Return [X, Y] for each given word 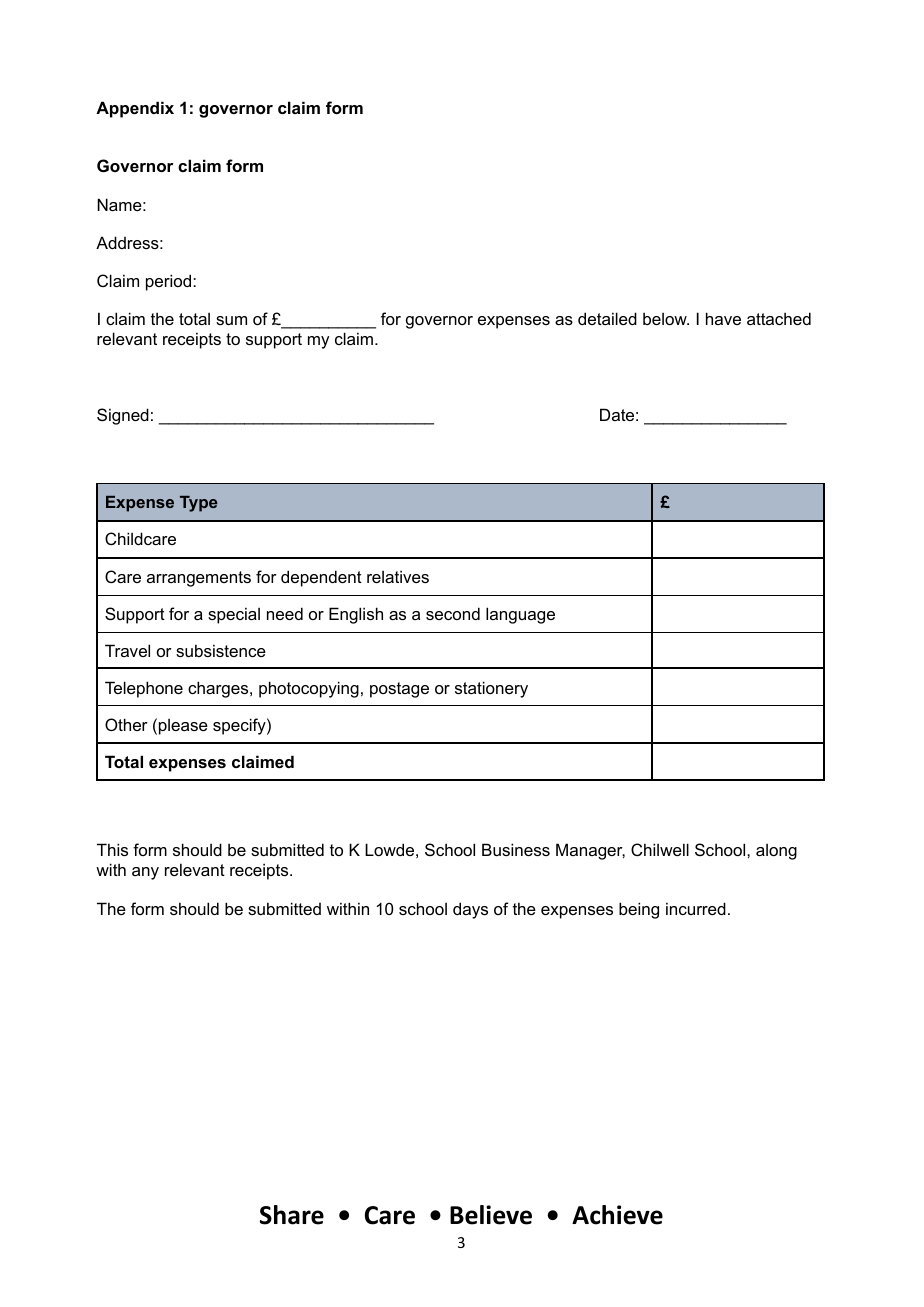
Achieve [617, 1215]
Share [292, 1215]
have [723, 318]
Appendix [135, 109]
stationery [491, 689]
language [520, 615]
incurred [696, 908]
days [470, 910]
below [666, 318]
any [145, 873]
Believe [491, 1215]
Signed [123, 416]
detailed [607, 318]
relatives [398, 576]
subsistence [221, 650]
